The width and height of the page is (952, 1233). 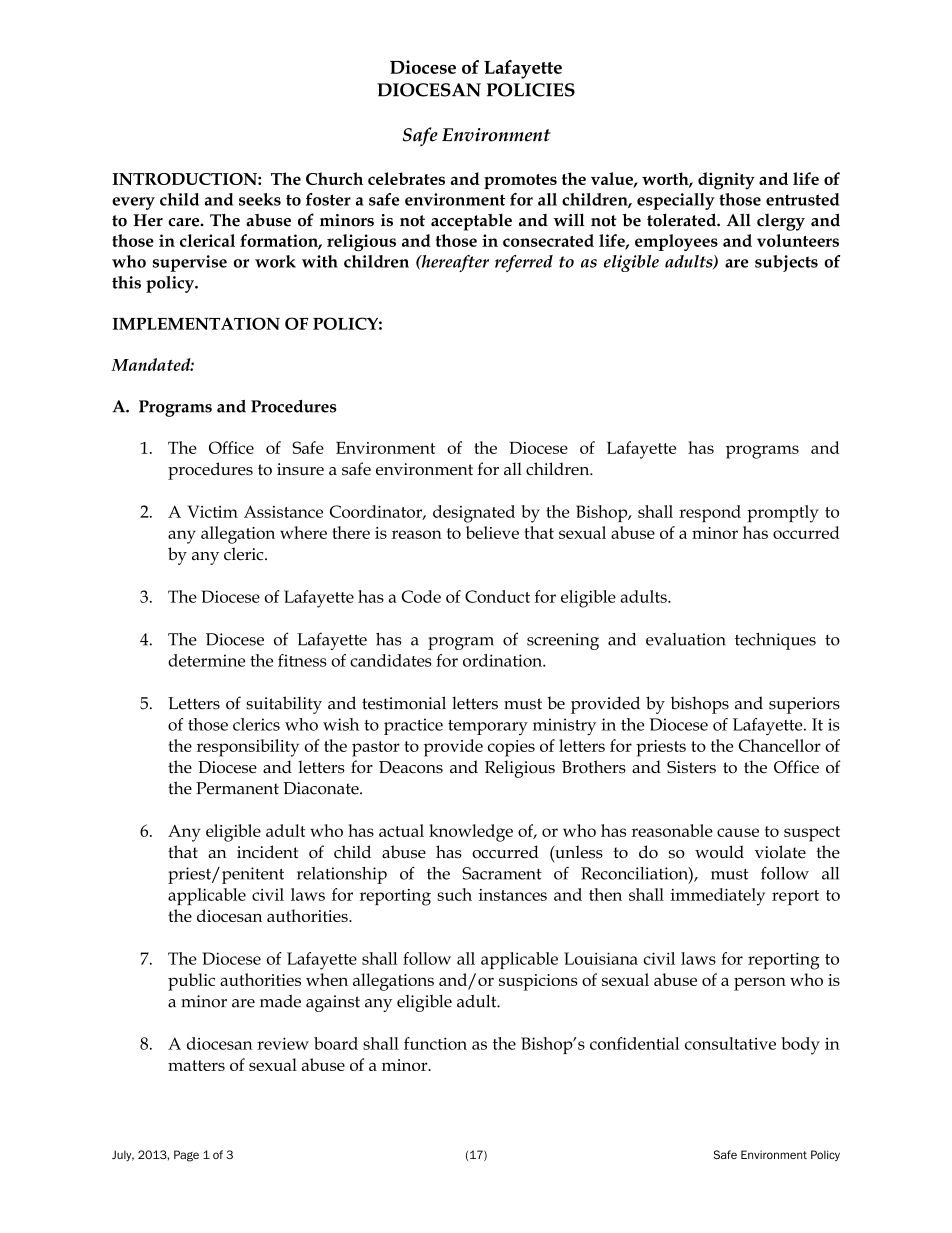 What do you see at coordinates (497, 596) in the page?
I see `Conduct` at bounding box center [497, 596].
